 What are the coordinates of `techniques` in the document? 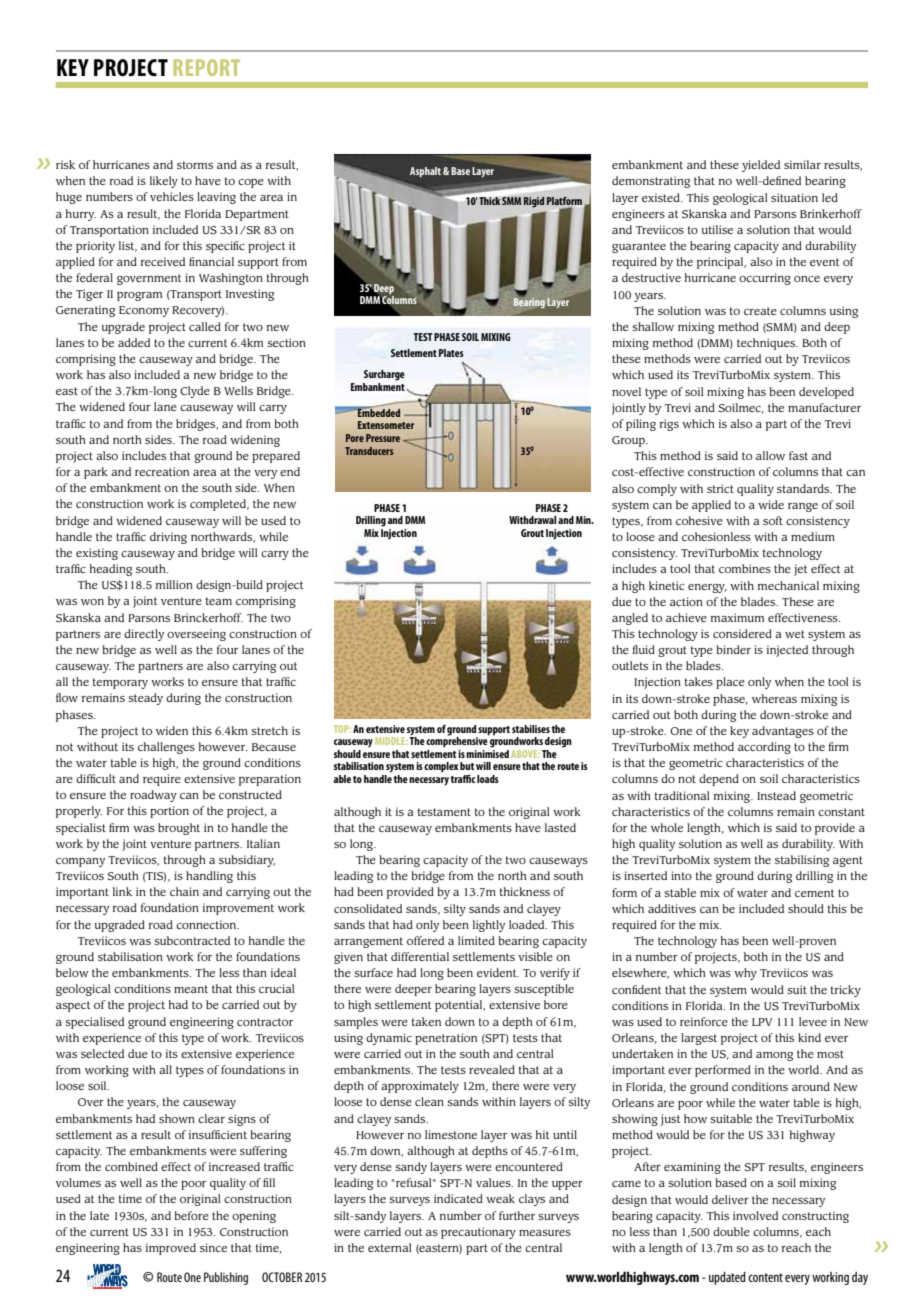 It's located at (767, 344).
